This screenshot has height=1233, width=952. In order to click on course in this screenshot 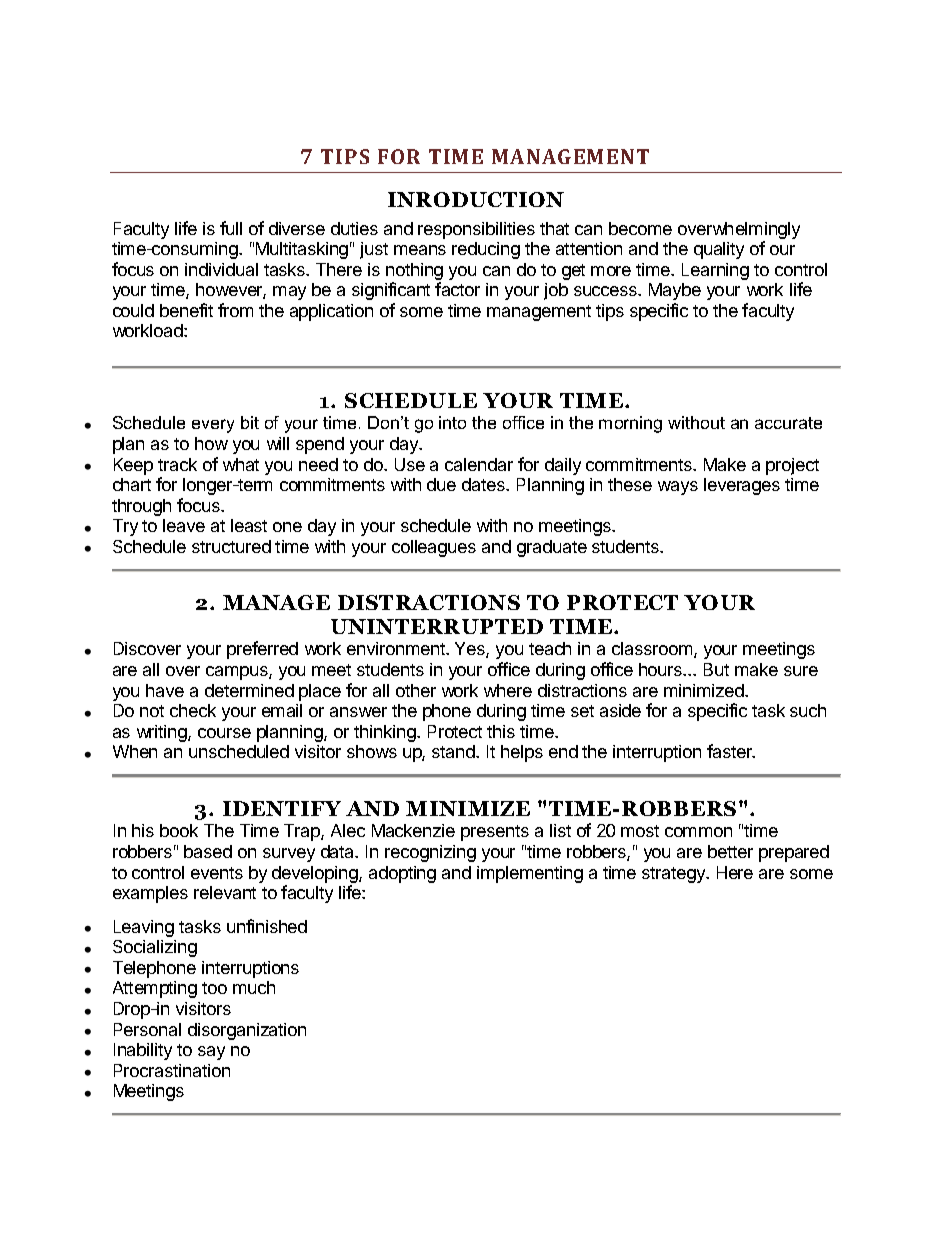, I will do `click(224, 733)`.
